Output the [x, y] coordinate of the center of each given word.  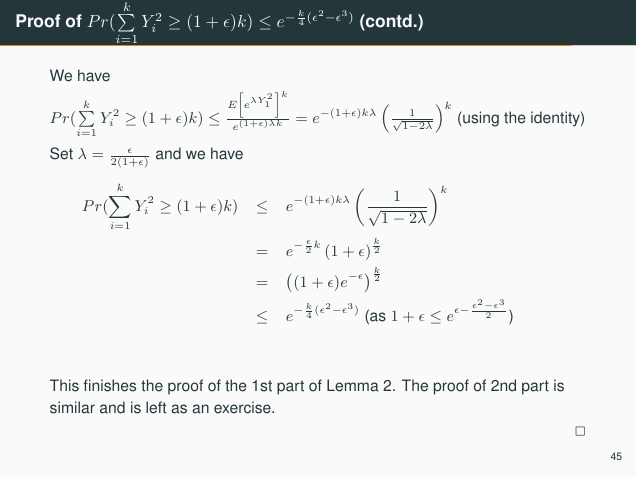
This [64, 385]
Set [61, 153]
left [156, 407]
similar [72, 407]
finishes [109, 385]
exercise [243, 407]
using [481, 119]
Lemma [353, 385]
